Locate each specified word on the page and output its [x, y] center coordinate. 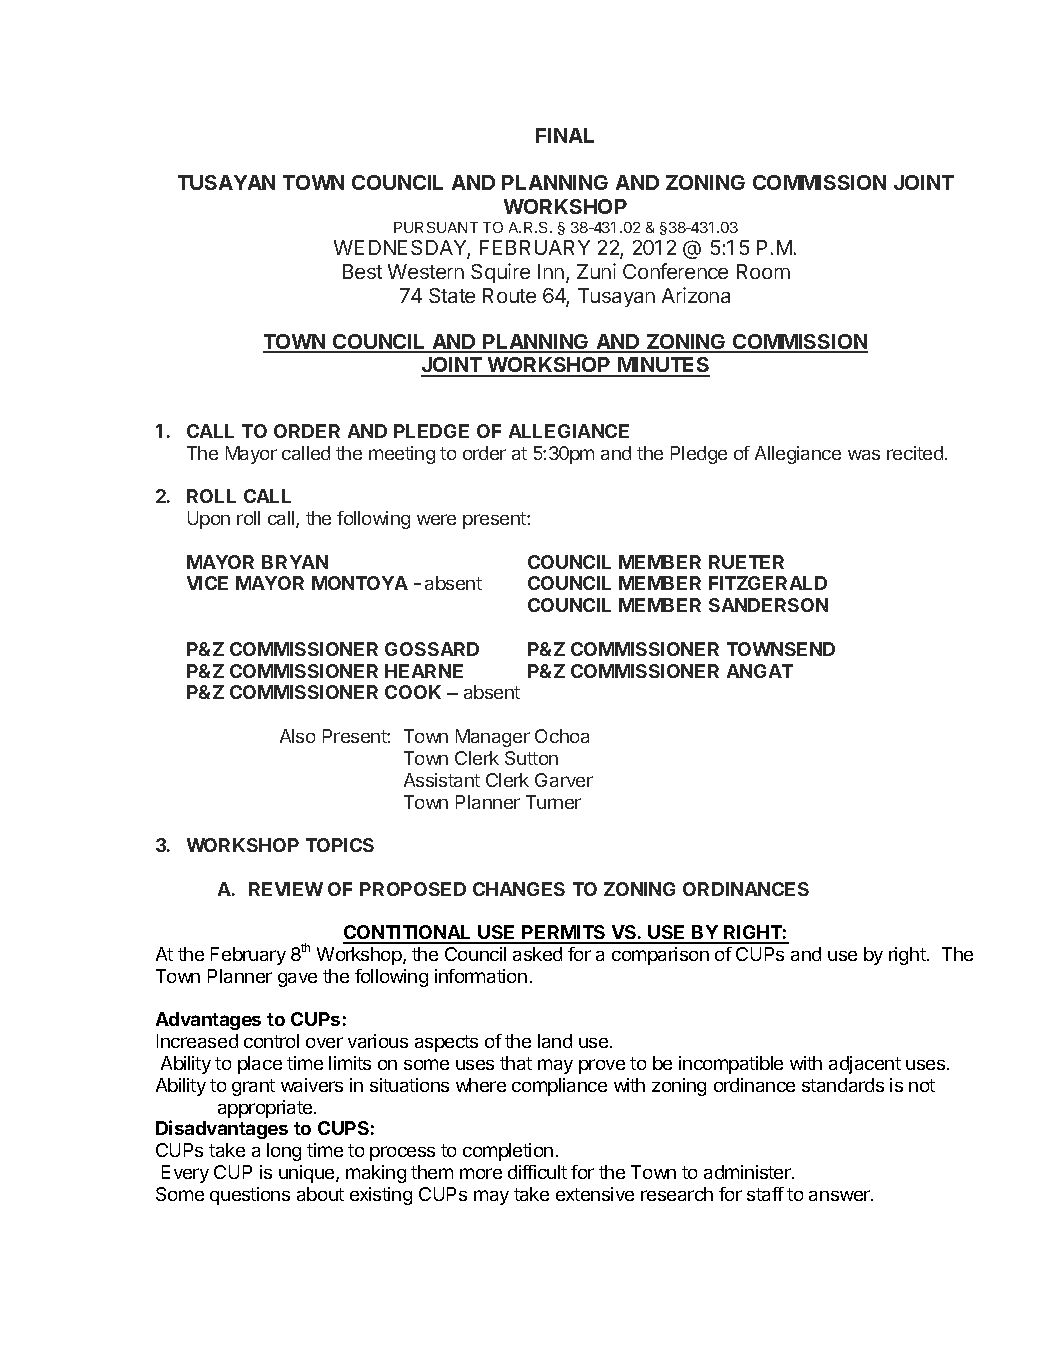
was [864, 455]
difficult [537, 1172]
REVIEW [286, 889]
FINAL [565, 135]
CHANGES [519, 889]
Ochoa [562, 736]
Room [763, 271]
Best [362, 271]
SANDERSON [768, 605]
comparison [660, 956]
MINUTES [663, 366]
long [284, 1152]
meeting [402, 455]
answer [840, 1195]
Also [297, 736]
